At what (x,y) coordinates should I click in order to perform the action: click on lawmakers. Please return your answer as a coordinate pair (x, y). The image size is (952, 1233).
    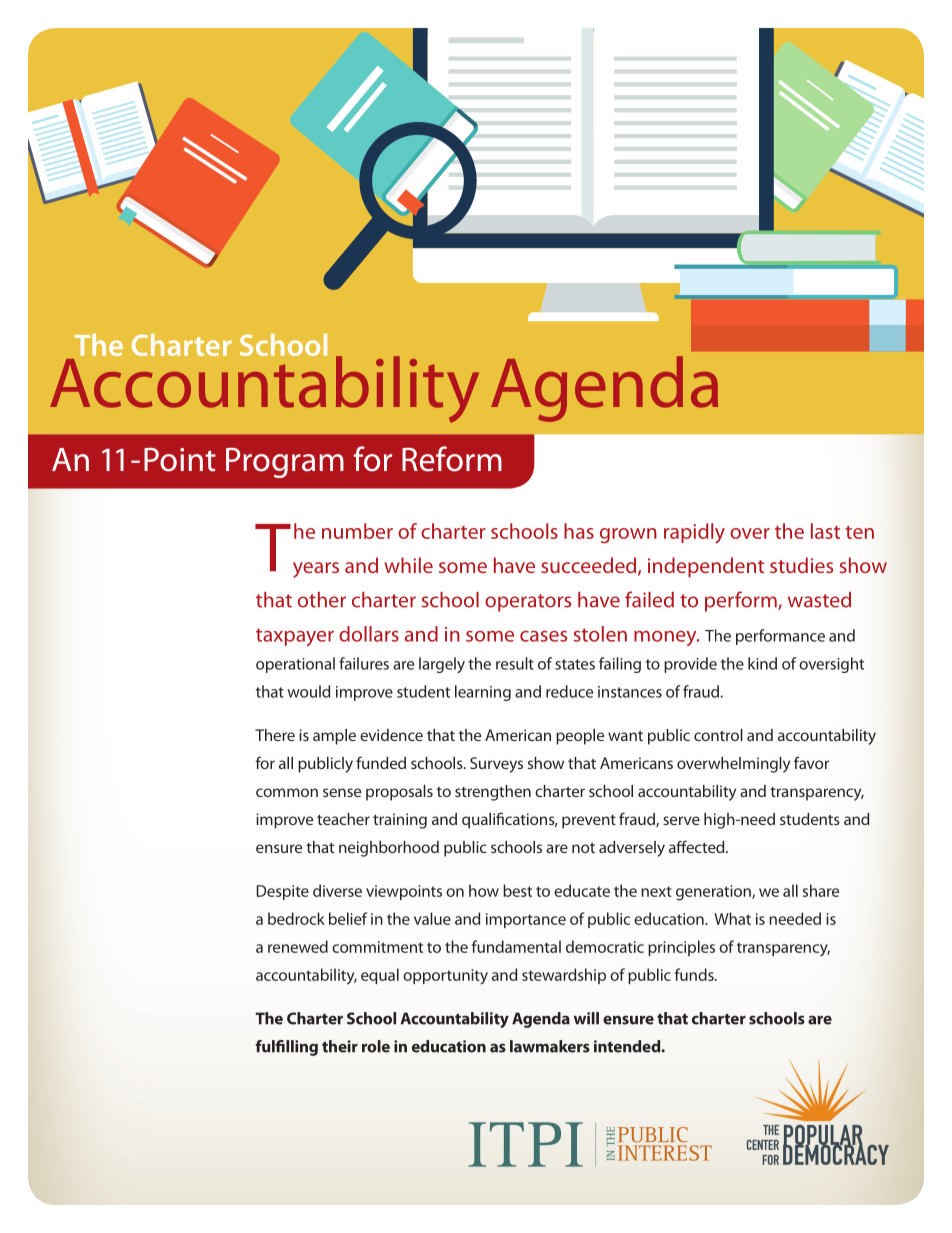
    Looking at the image, I should click on (550, 1046).
